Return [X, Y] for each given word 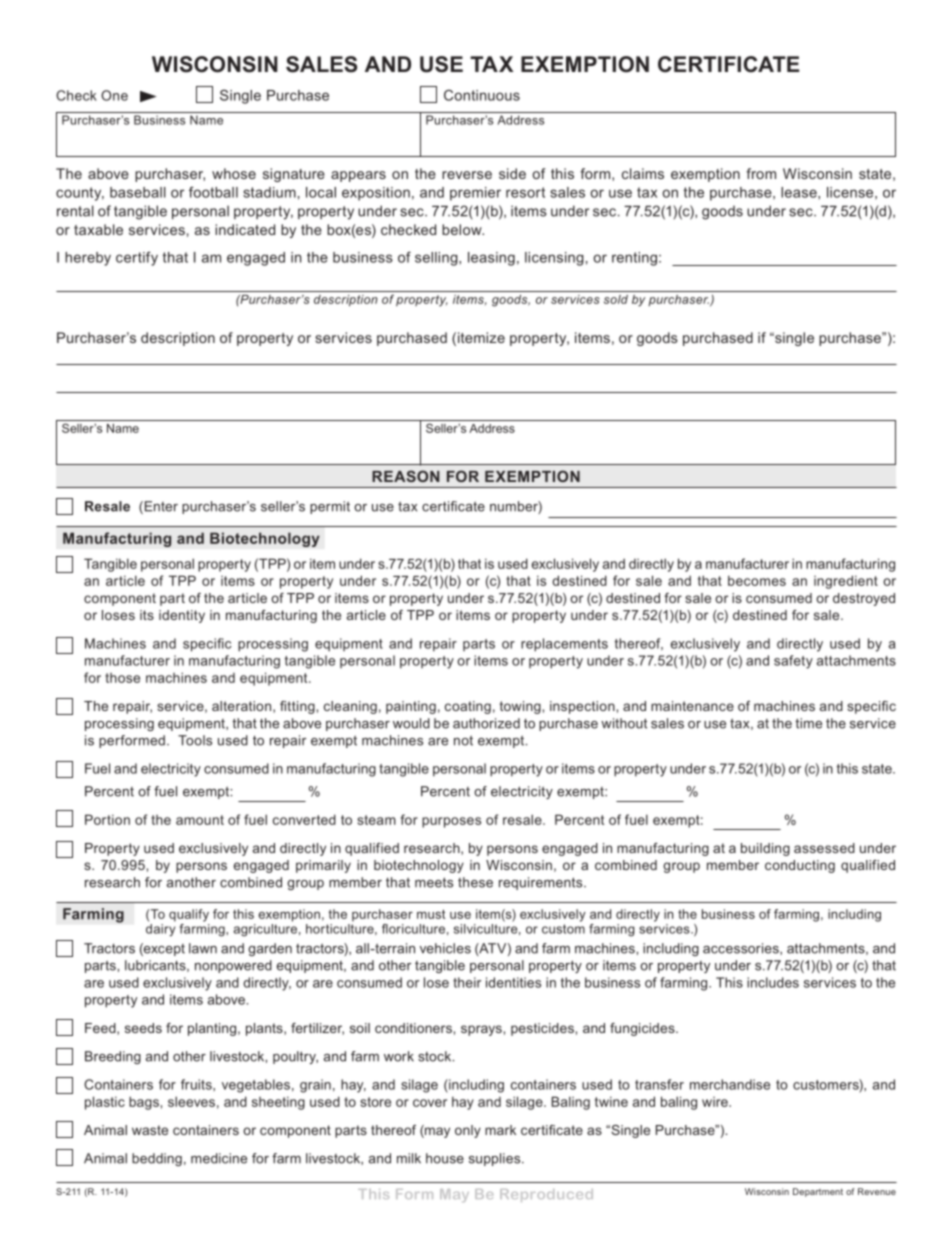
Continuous [482, 95]
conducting [800, 866]
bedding [157, 1159]
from [761, 173]
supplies [496, 1159]
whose [234, 173]
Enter [160, 507]
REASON [406, 476]
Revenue [877, 1191]
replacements [564, 645]
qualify [189, 915]
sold [616, 299]
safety [793, 662]
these [475, 882]
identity [182, 616]
